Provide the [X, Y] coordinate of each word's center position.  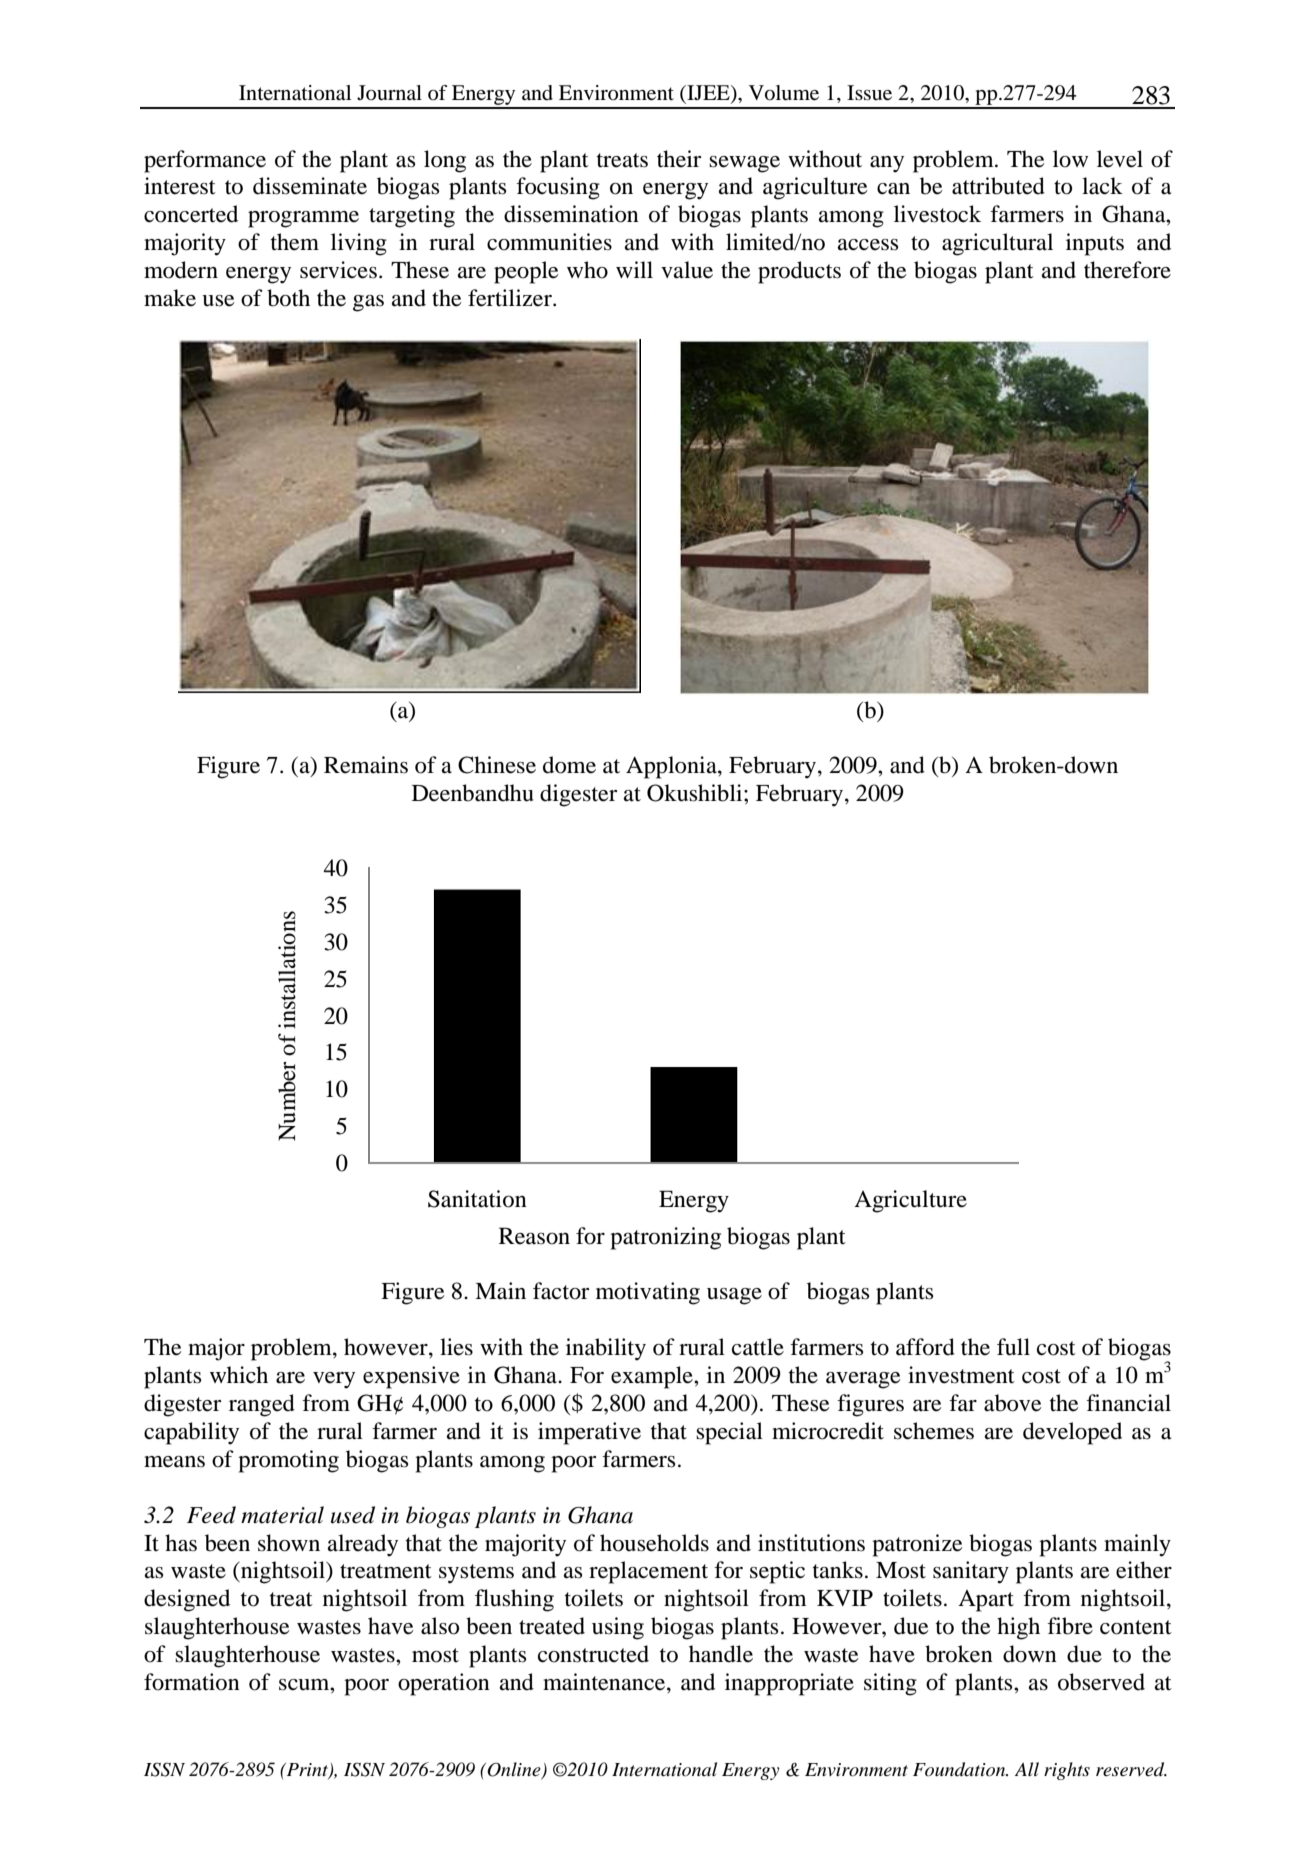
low [1070, 159]
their [679, 159]
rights [1067, 1771]
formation [192, 1682]
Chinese [497, 765]
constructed [593, 1654]
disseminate [310, 186]
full [1013, 1347]
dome [569, 765]
